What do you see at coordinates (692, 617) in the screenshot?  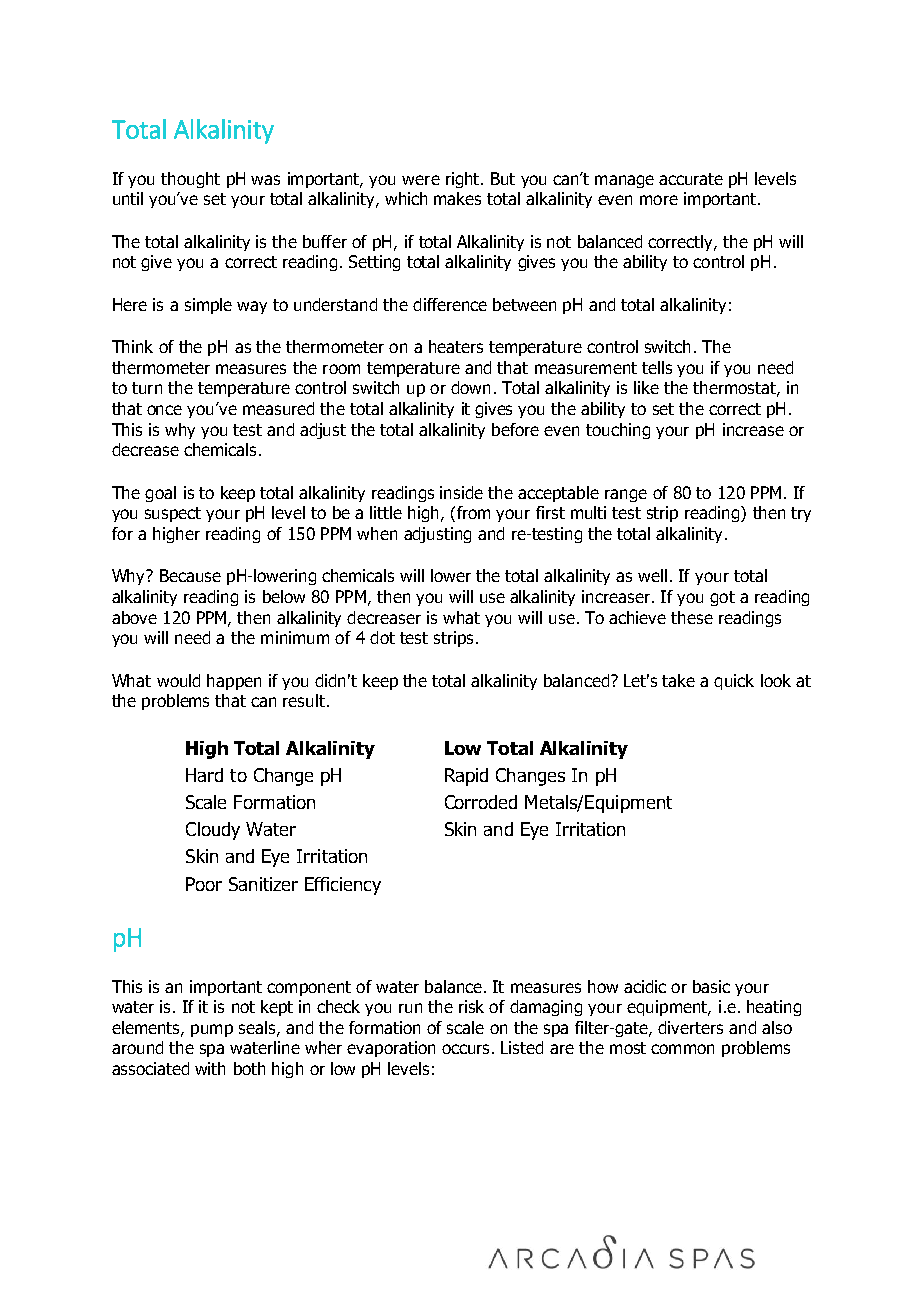 I see `these` at bounding box center [692, 617].
